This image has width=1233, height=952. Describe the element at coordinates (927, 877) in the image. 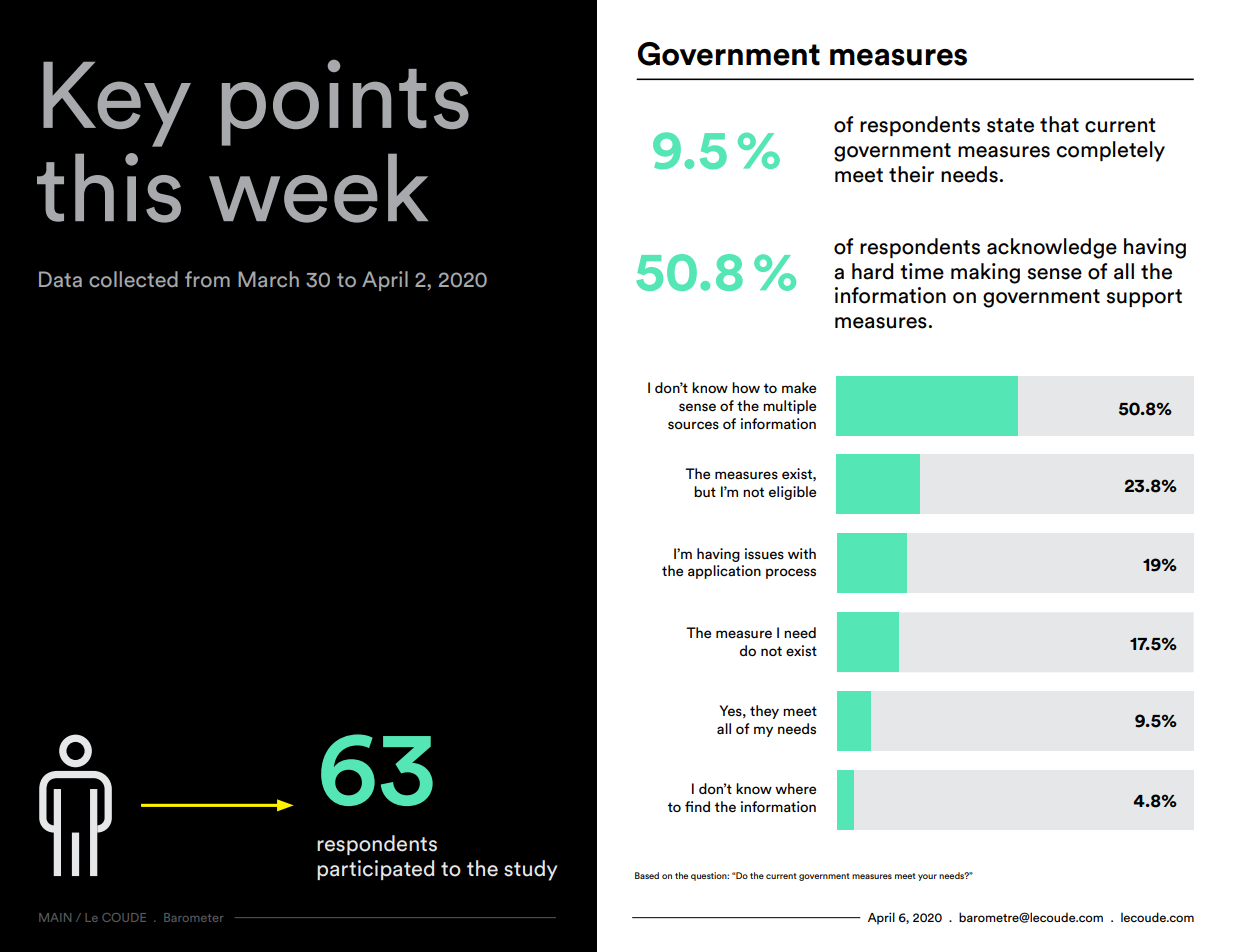

I see `your` at that location.
